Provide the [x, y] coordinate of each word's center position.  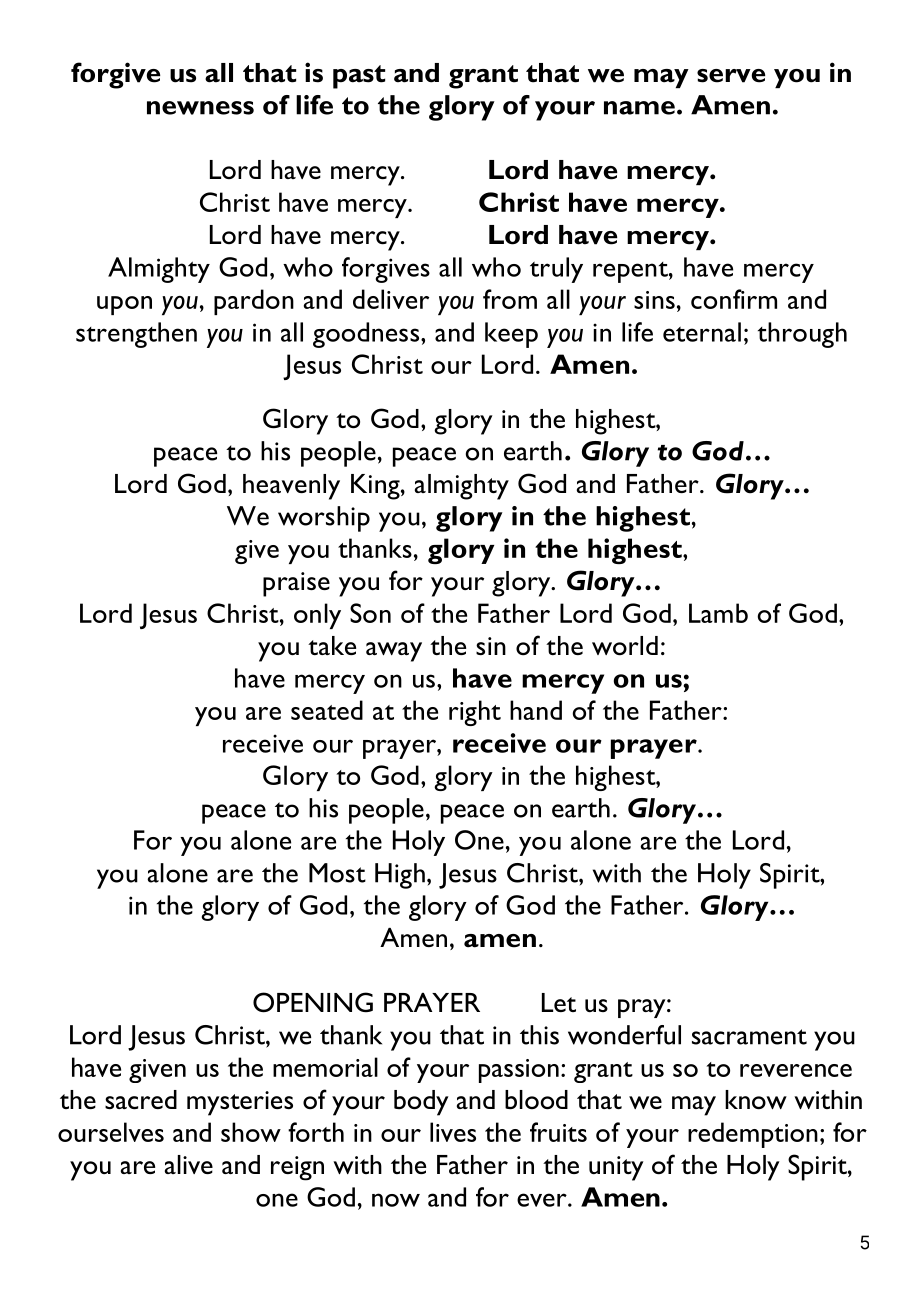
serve [731, 76]
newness [200, 108]
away [394, 652]
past [359, 77]
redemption [753, 1135]
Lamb [718, 613]
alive [189, 1164]
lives [453, 1132]
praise [296, 584]
